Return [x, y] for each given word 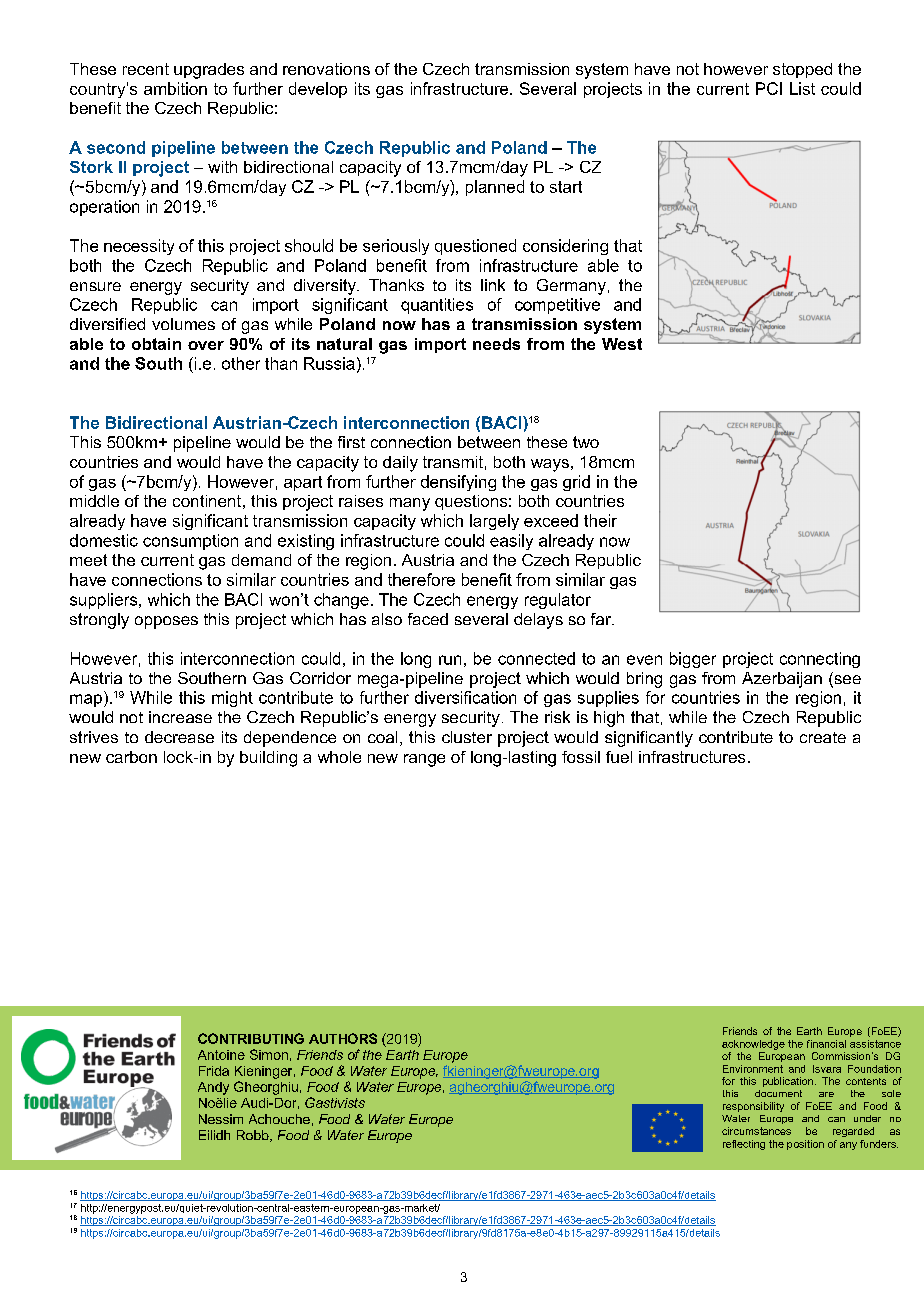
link [493, 285]
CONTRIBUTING [251, 1038]
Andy [213, 1088]
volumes [183, 324]
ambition [175, 88]
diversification [465, 697]
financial [826, 1044]
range [424, 760]
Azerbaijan [782, 680]
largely [494, 522]
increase [180, 717]
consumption [190, 542]
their [600, 520]
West [622, 344]
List [802, 88]
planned [495, 188]
